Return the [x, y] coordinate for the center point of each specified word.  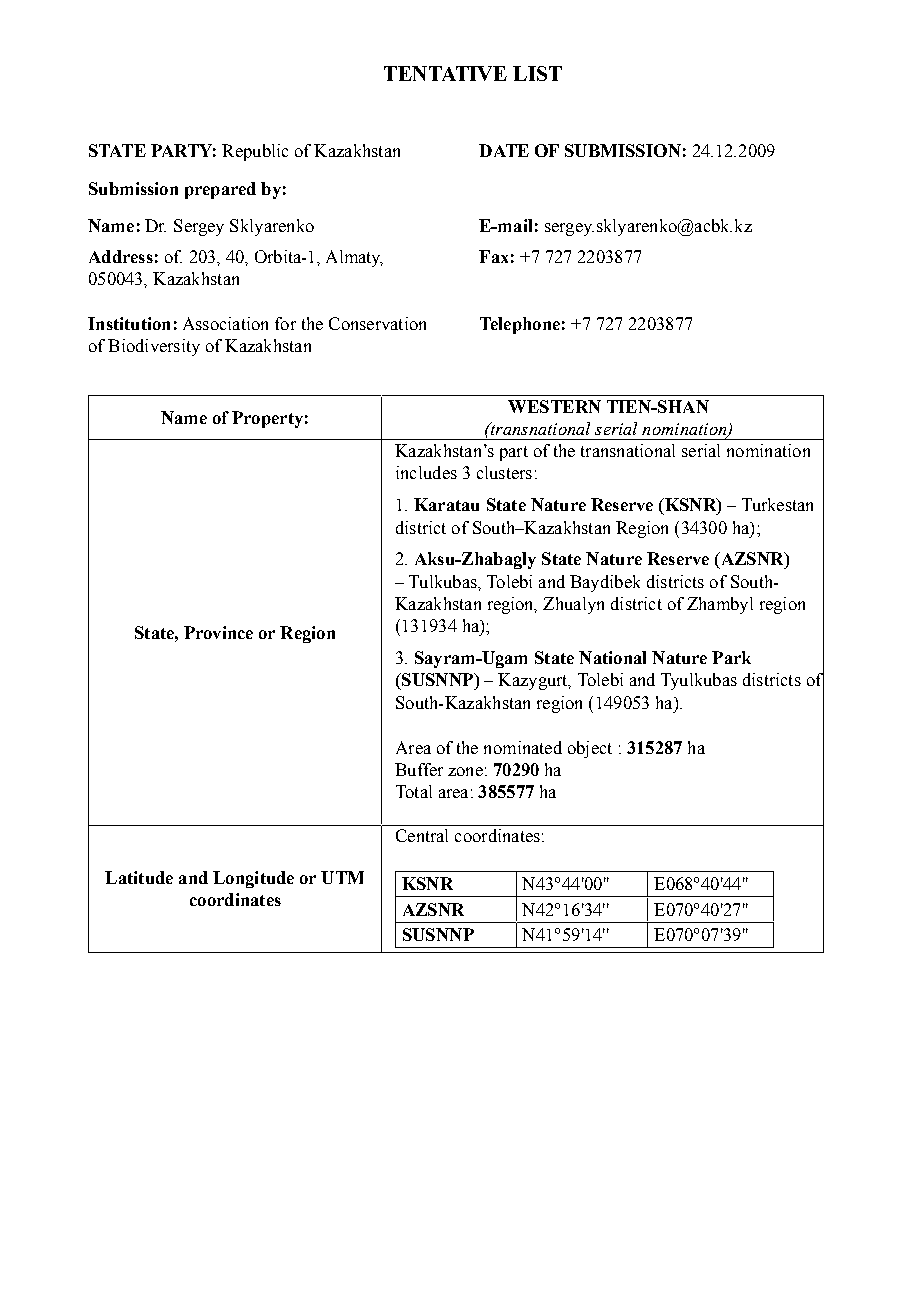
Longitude [253, 879]
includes [426, 472]
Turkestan [777, 504]
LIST [537, 73]
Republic [255, 152]
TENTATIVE [445, 73]
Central [422, 835]
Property [267, 419]
